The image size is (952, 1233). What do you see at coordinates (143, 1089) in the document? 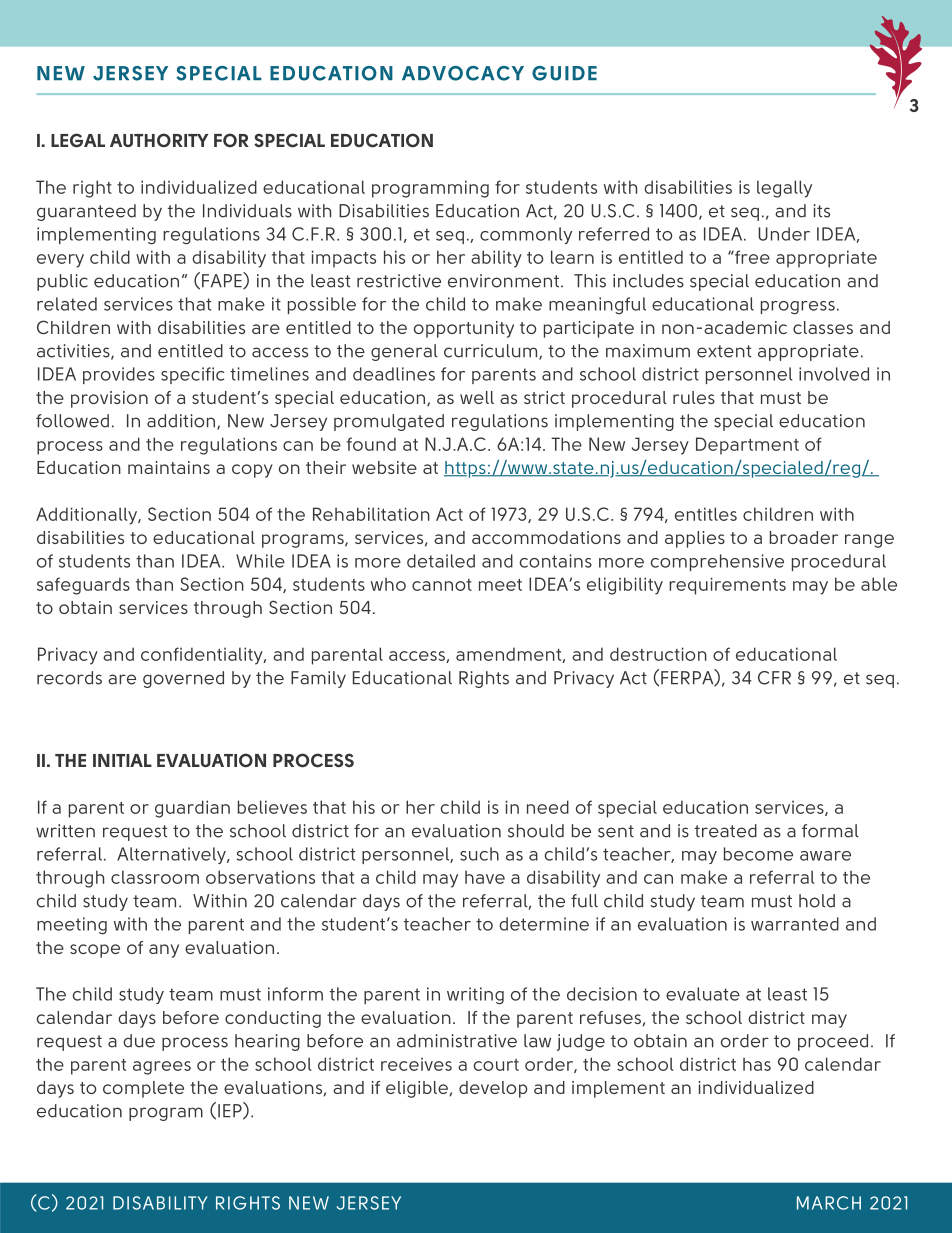
I see `complete` at bounding box center [143, 1089].
